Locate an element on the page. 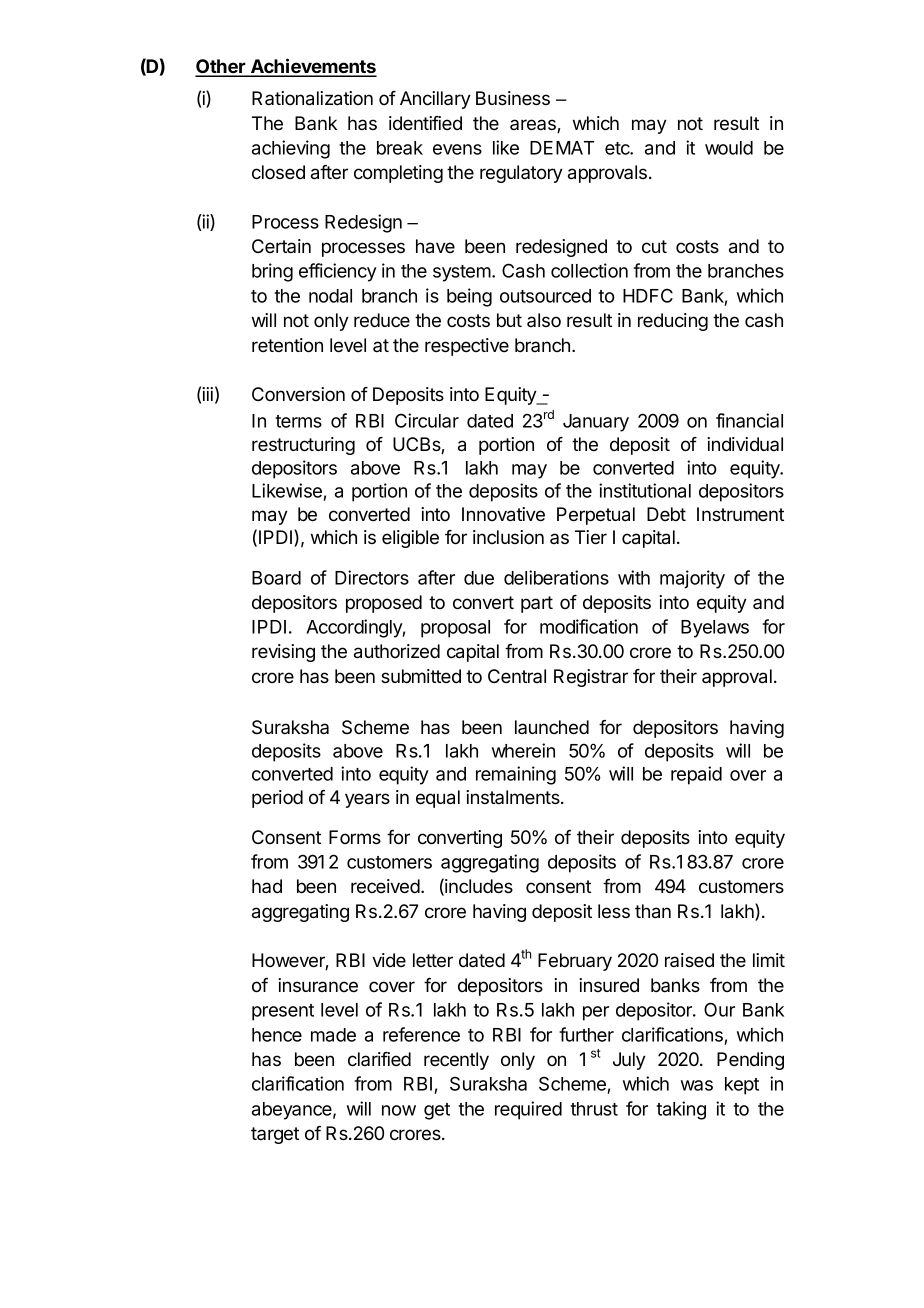 This image has width=924, height=1308. majority is located at coordinates (692, 579).
